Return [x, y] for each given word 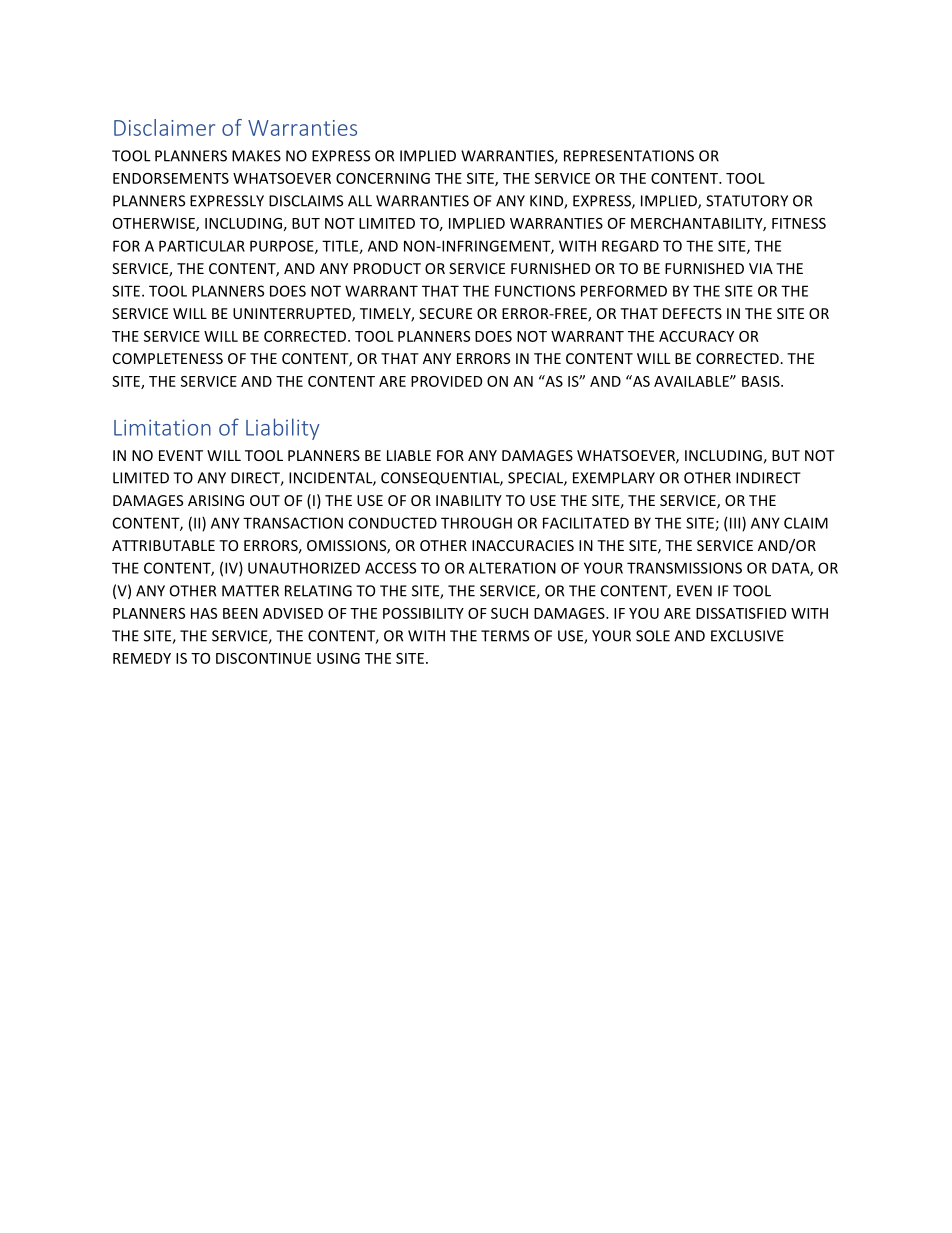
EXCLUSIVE [747, 636]
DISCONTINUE [263, 658]
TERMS [505, 636]
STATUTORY [747, 201]
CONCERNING [383, 178]
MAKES [256, 156]
